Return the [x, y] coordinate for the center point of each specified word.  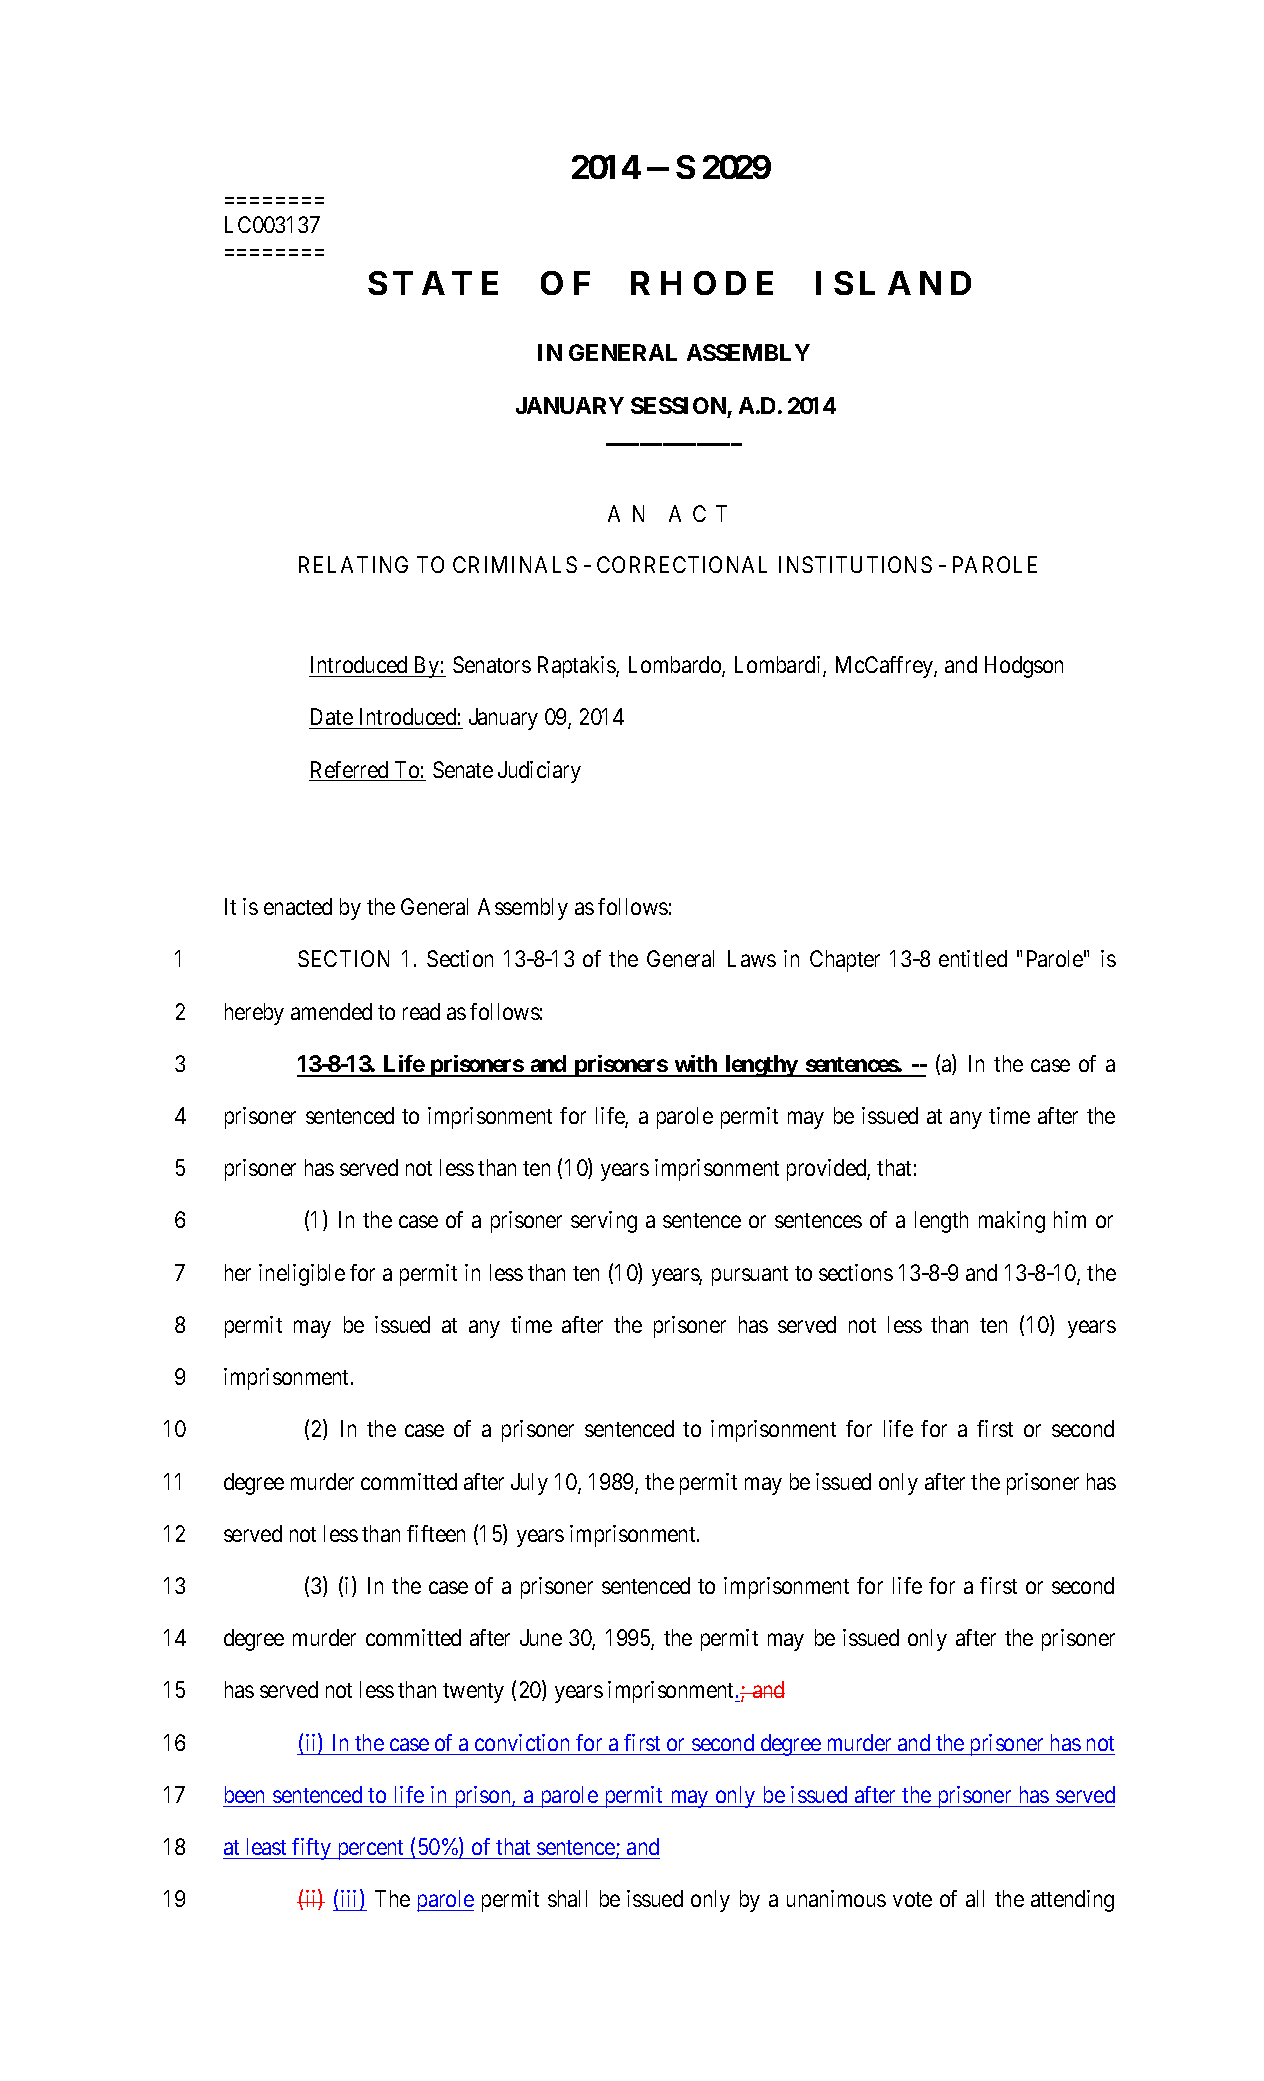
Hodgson [1024, 667]
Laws [752, 958]
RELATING [353, 564]
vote [912, 1899]
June [541, 1637]
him [1070, 1219]
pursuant [750, 1276]
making [1012, 1222]
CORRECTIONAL [682, 564]
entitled [973, 958]
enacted [298, 906]
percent [371, 1850]
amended [331, 1011]
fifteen [436, 1533]
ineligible [302, 1275]
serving [604, 1222]
